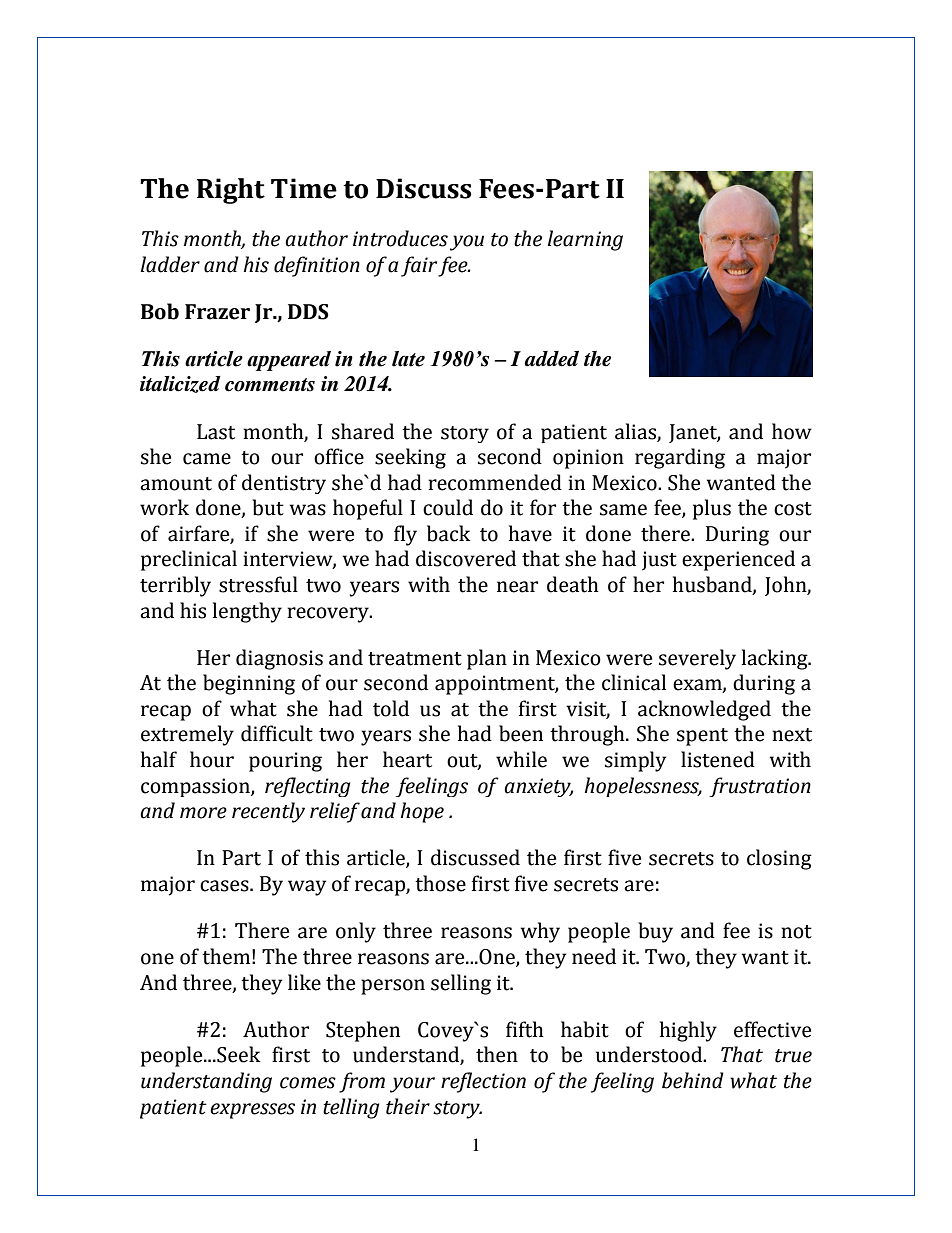 Image resolution: width=952 pixels, height=1233 pixels. What do you see at coordinates (483, 1082) in the screenshot?
I see `reflection` at bounding box center [483, 1082].
